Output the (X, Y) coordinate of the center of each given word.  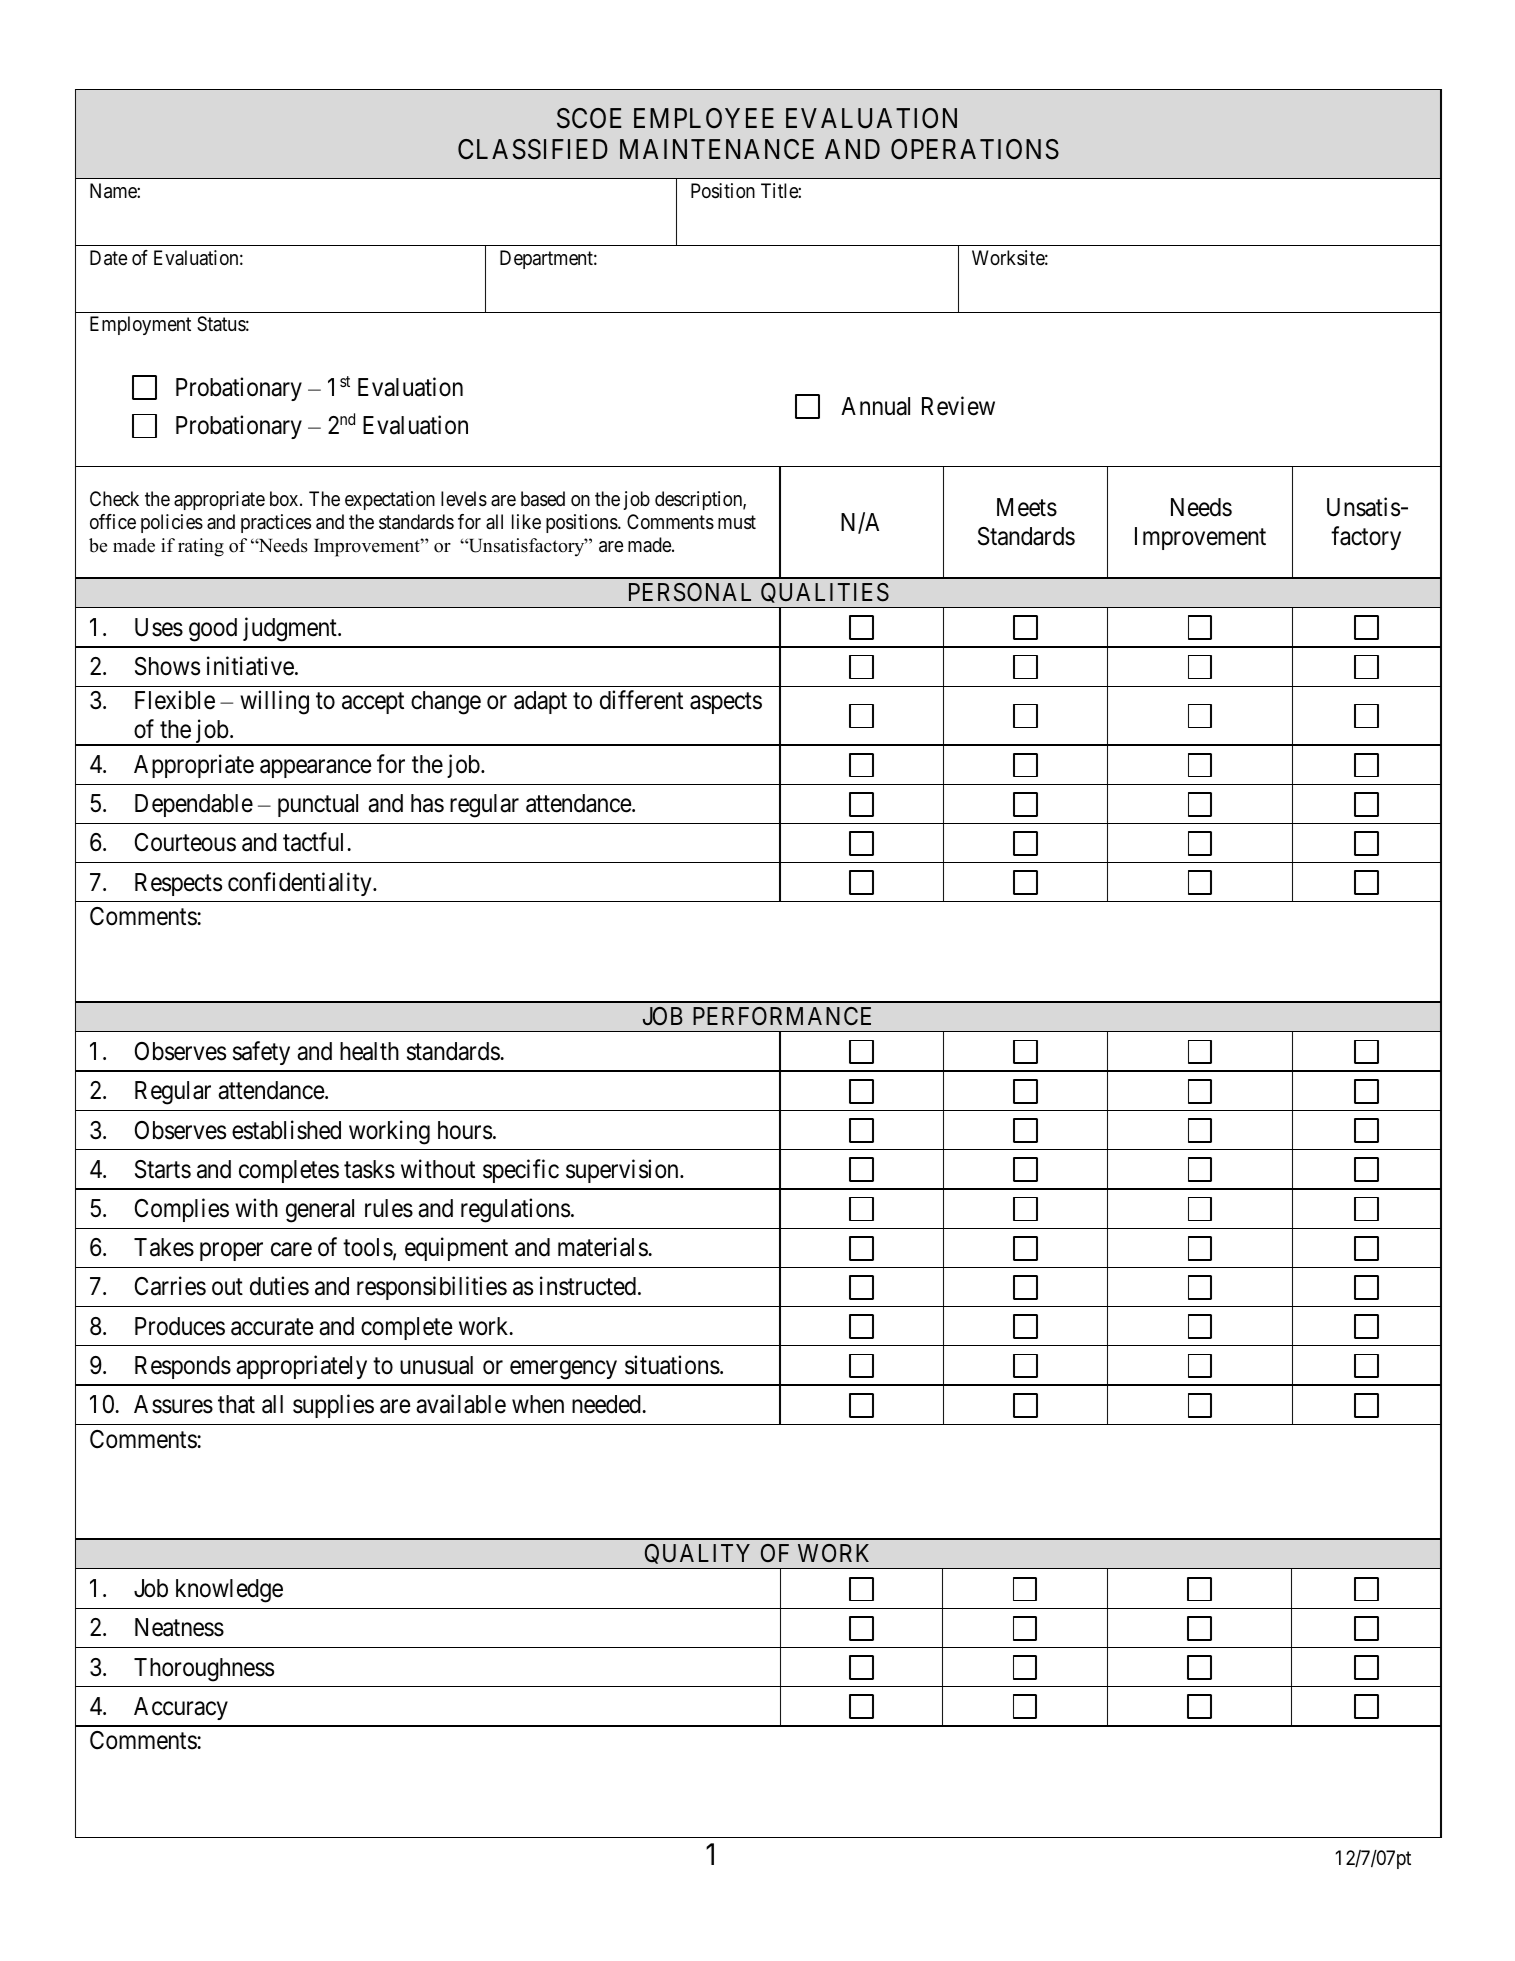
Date (108, 258)
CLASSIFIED (533, 149)
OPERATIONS (975, 149)
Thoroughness (204, 1670)
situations (672, 1365)
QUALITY (698, 1556)
